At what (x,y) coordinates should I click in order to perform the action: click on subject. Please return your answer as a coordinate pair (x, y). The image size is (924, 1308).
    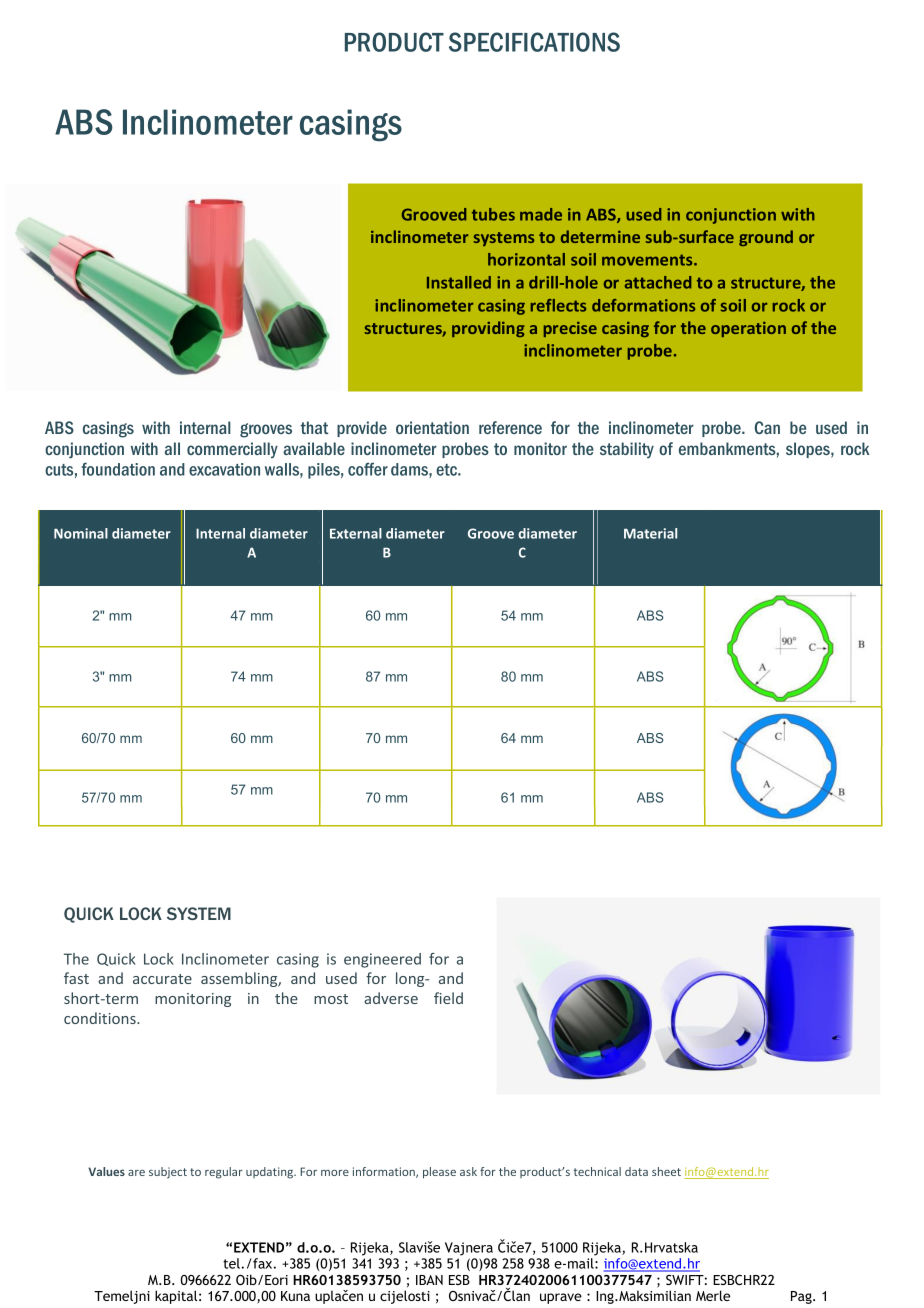
    Looking at the image, I should click on (168, 1173).
